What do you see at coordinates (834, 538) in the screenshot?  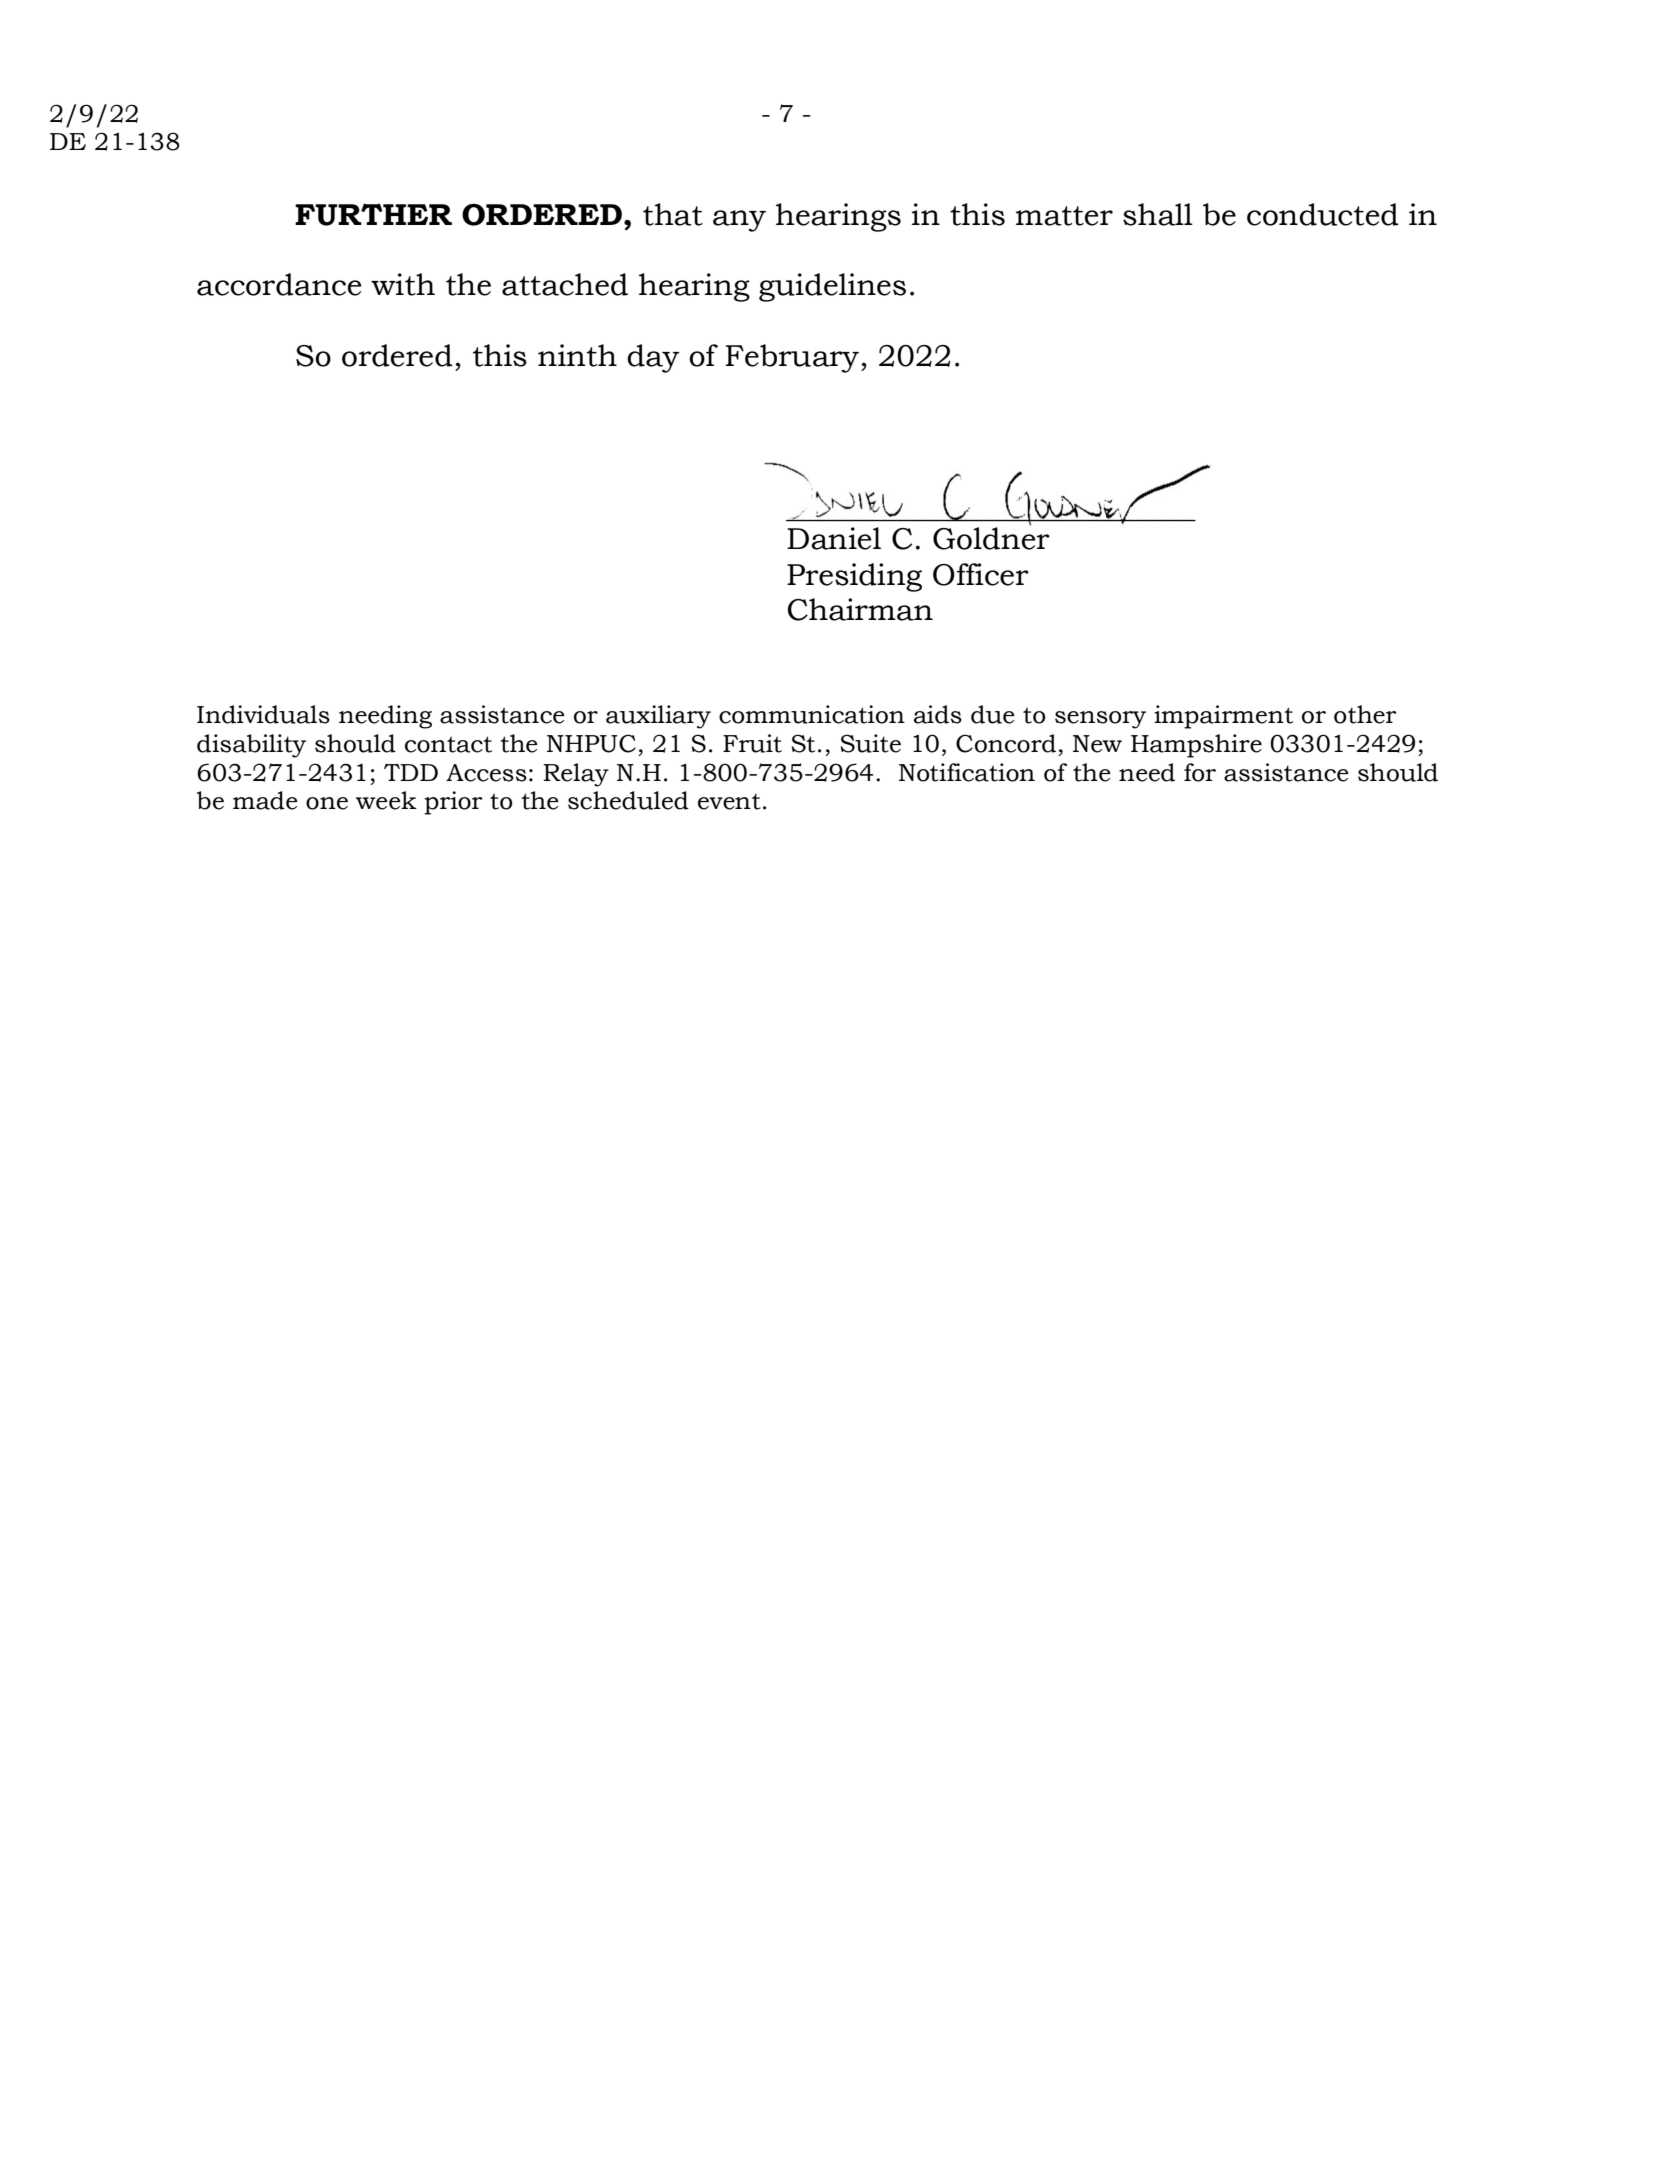 I see `Daniel` at bounding box center [834, 538].
